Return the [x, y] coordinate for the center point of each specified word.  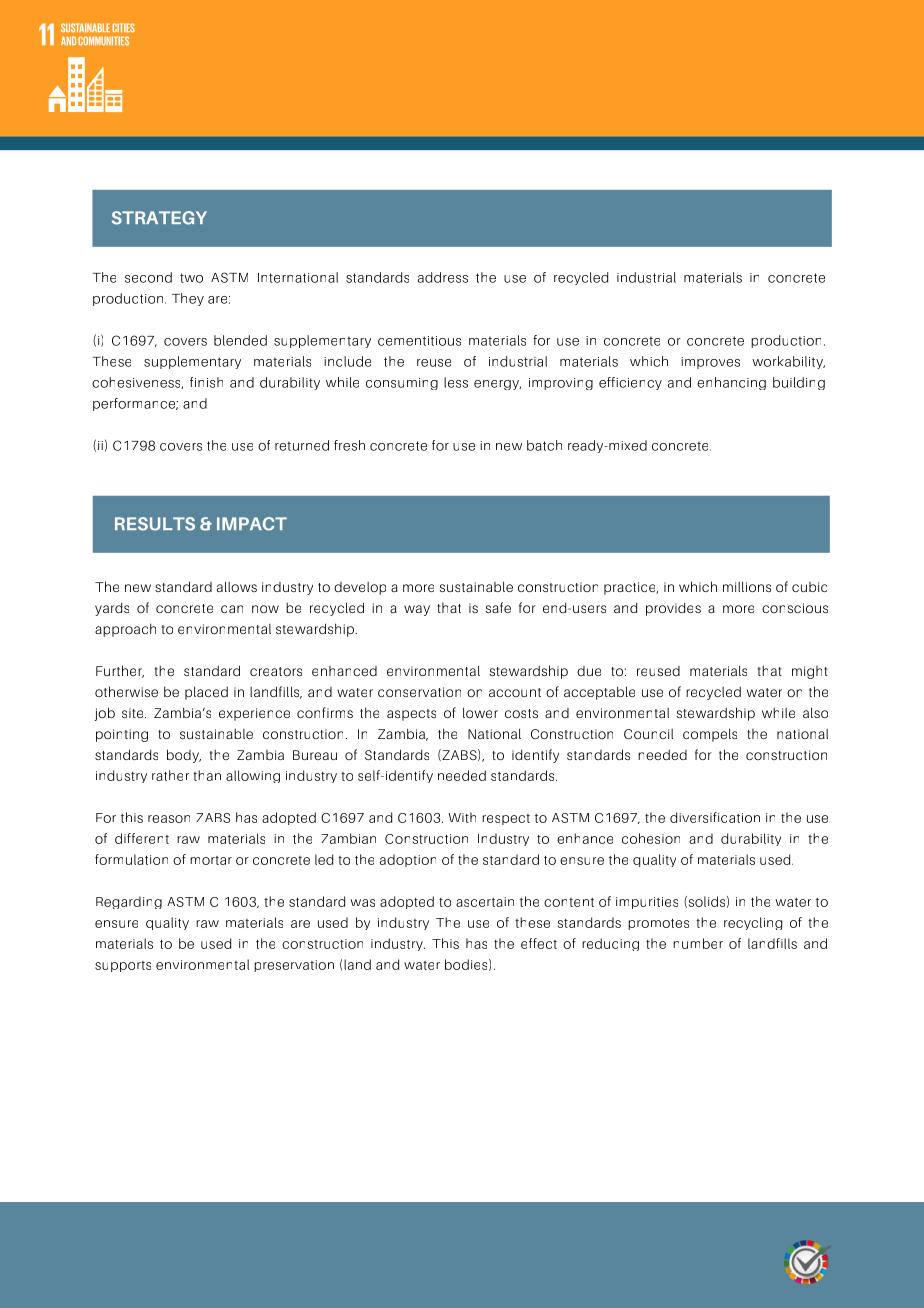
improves [710, 363]
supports [123, 966]
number [698, 943]
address [443, 277]
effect [539, 943]
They [188, 299]
